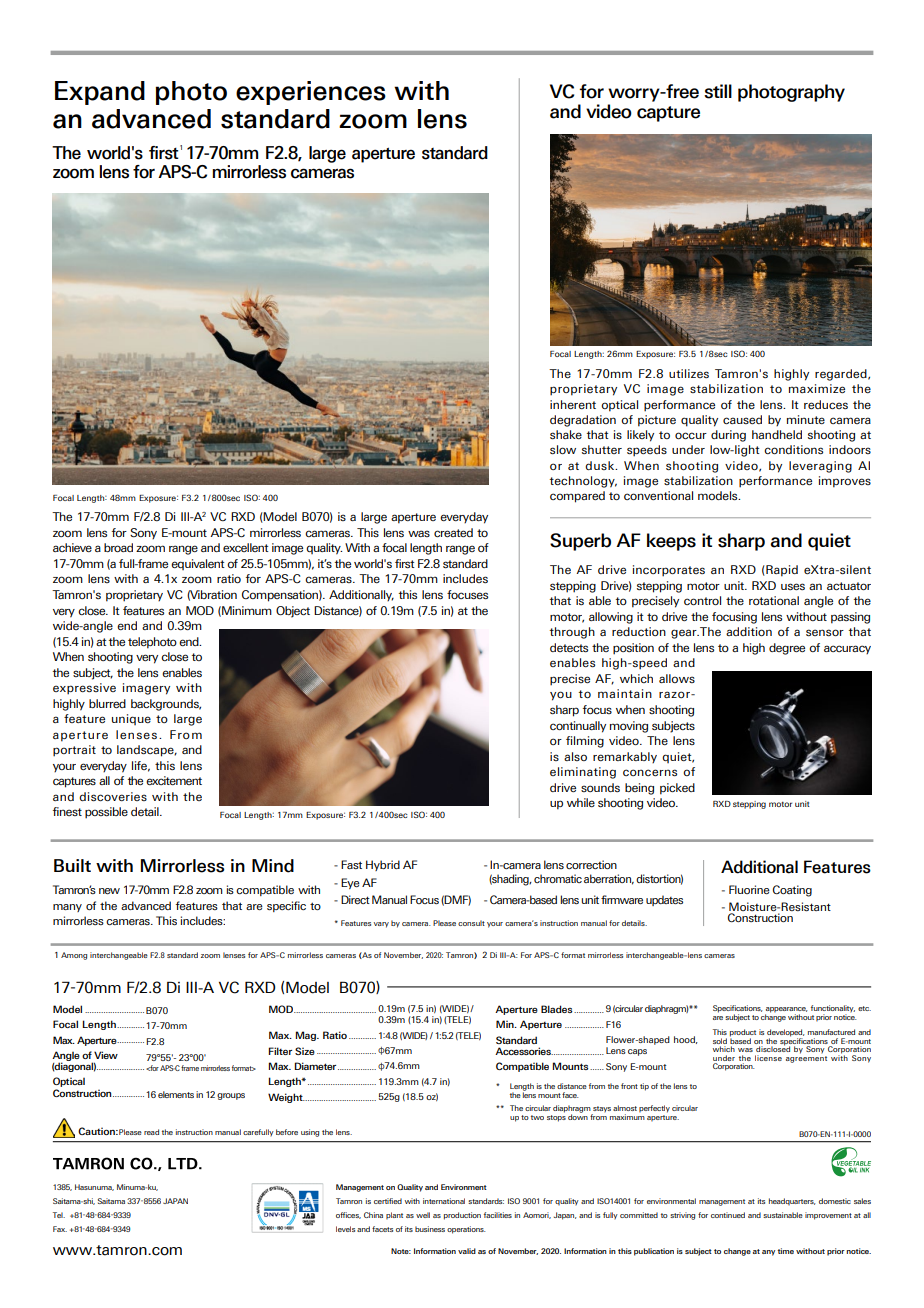 The height and width of the screenshot is (1308, 924). Describe the element at coordinates (453, 532) in the screenshot. I see `created` at that location.
